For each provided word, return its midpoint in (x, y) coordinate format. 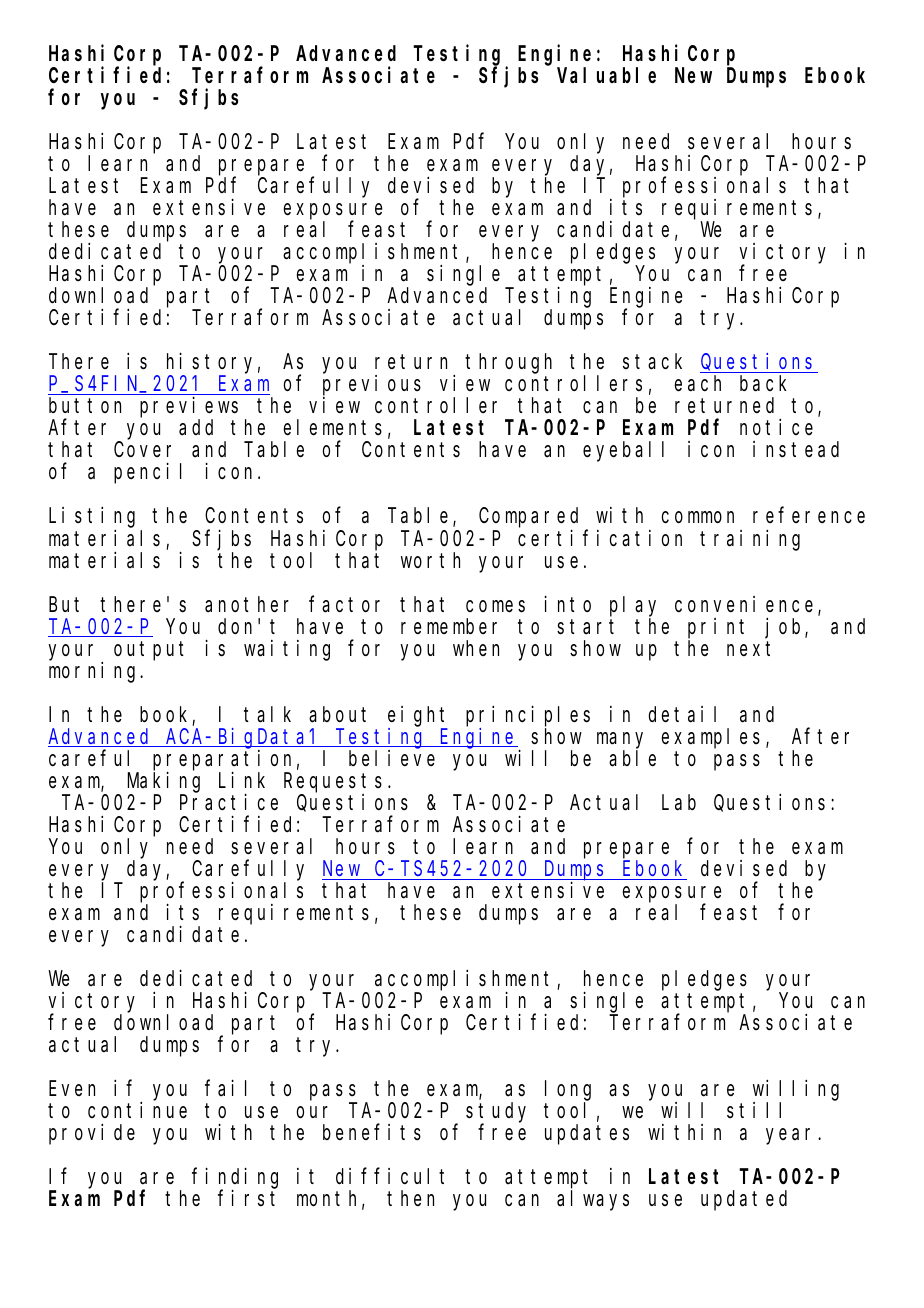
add (196, 428)
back (763, 384)
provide (92, 1134)
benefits (372, 1132)
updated (744, 1200)
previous (372, 386)
